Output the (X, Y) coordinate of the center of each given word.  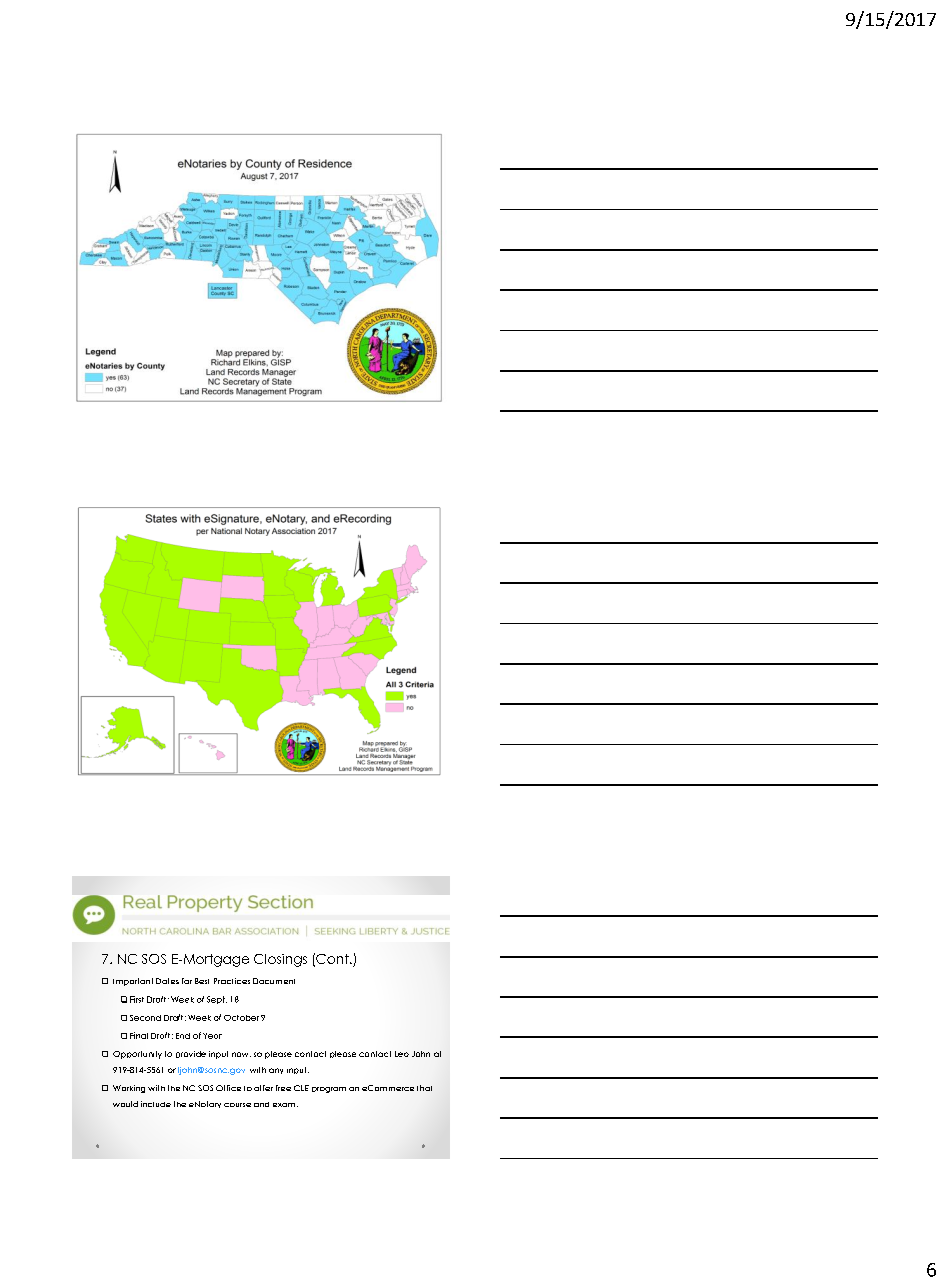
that (424, 1088)
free (283, 1088)
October (241, 1018)
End (183, 1036)
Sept (217, 1000)
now (241, 1054)
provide (191, 1054)
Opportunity (137, 1055)
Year (212, 1036)
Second (145, 1018)
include (156, 1104)
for (187, 981)
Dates (167, 981)
